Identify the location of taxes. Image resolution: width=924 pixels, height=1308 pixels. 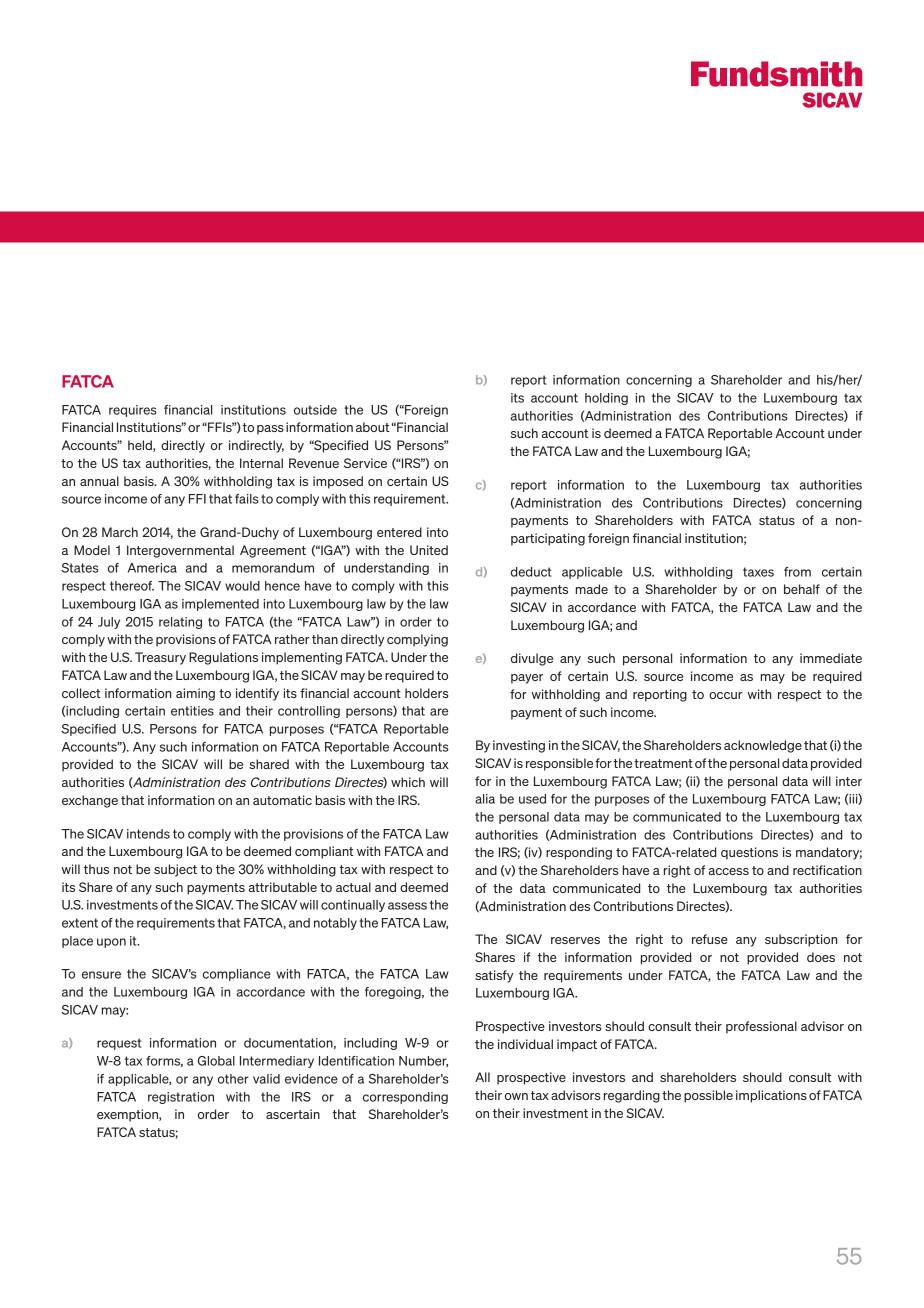
(758, 572).
